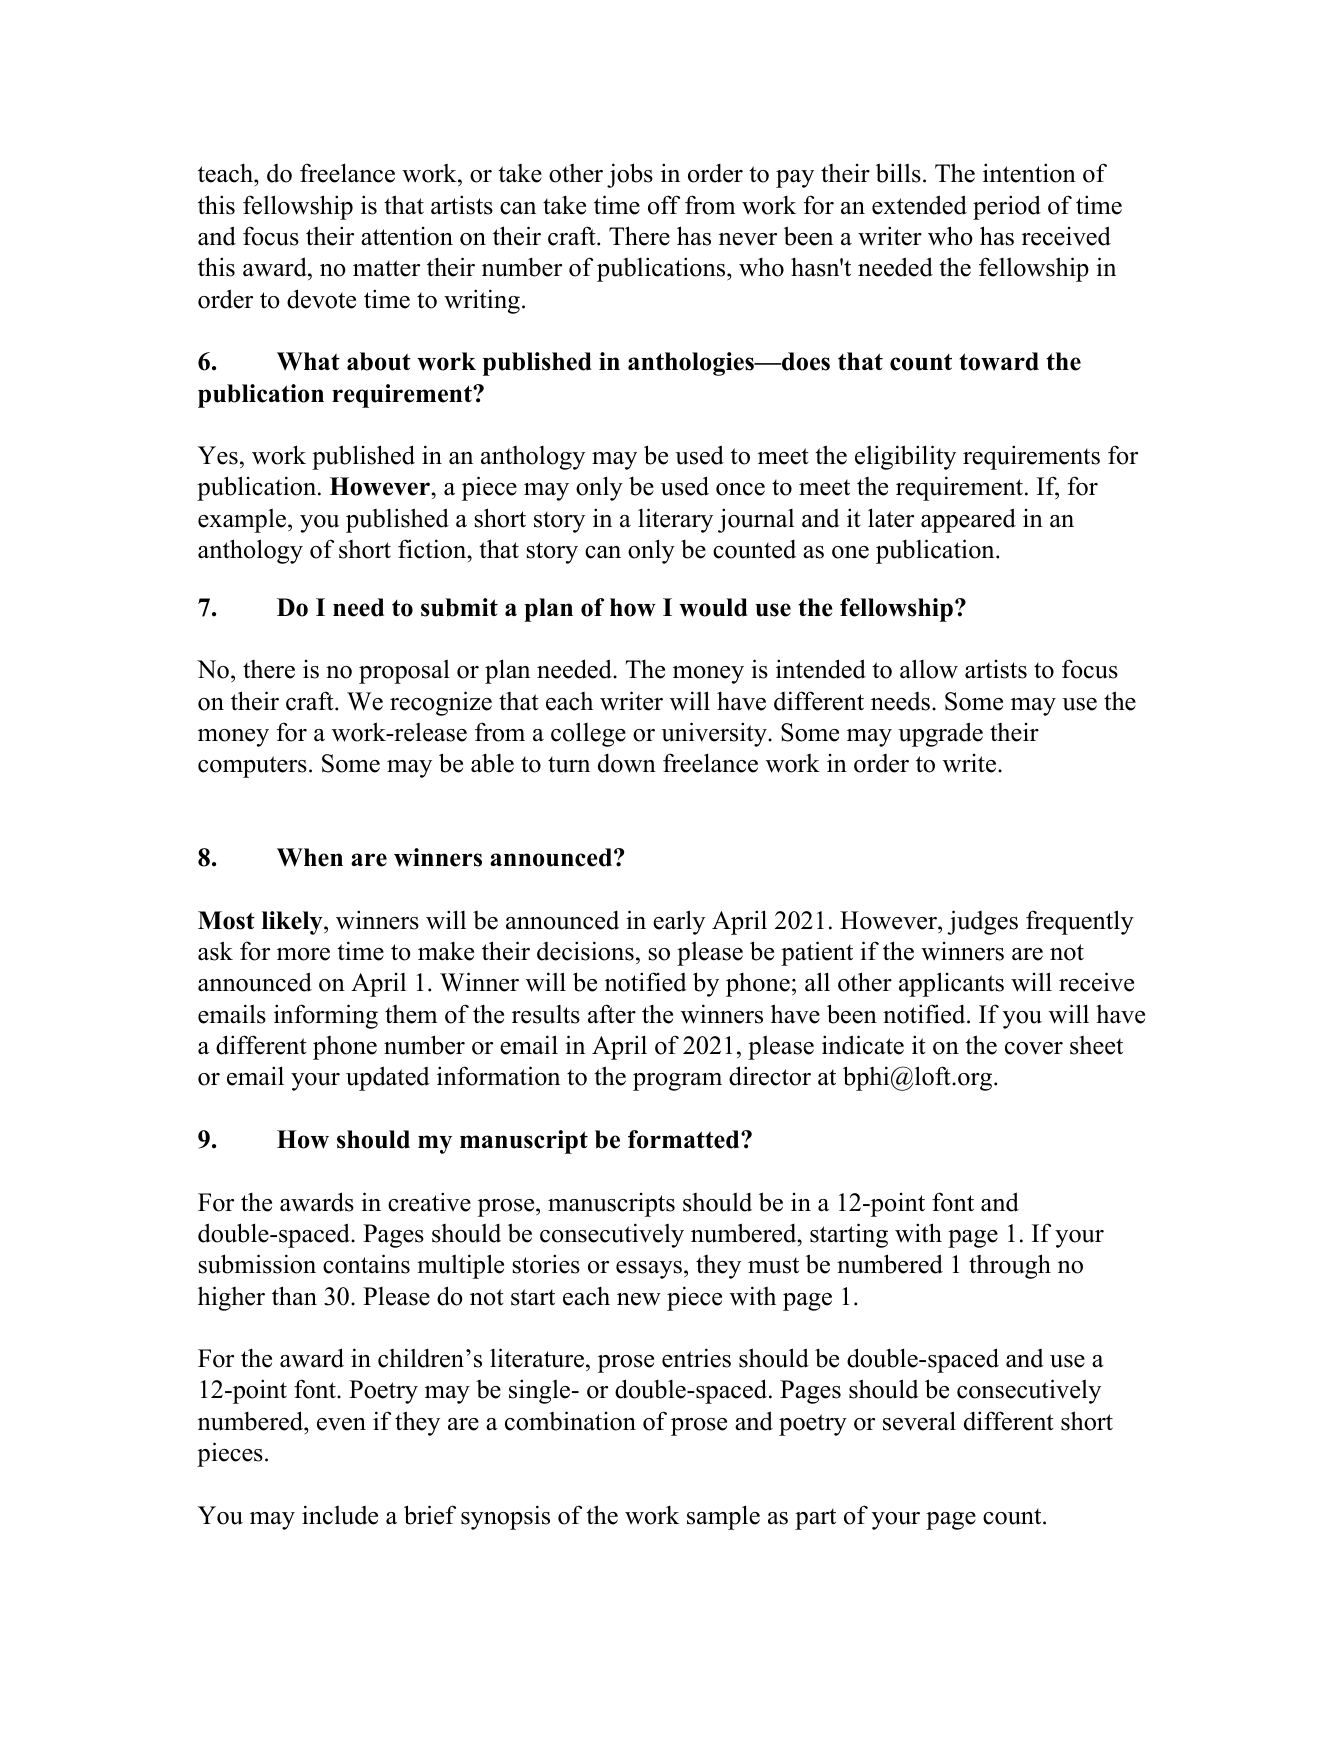  I want to click on judges, so click(982, 922).
